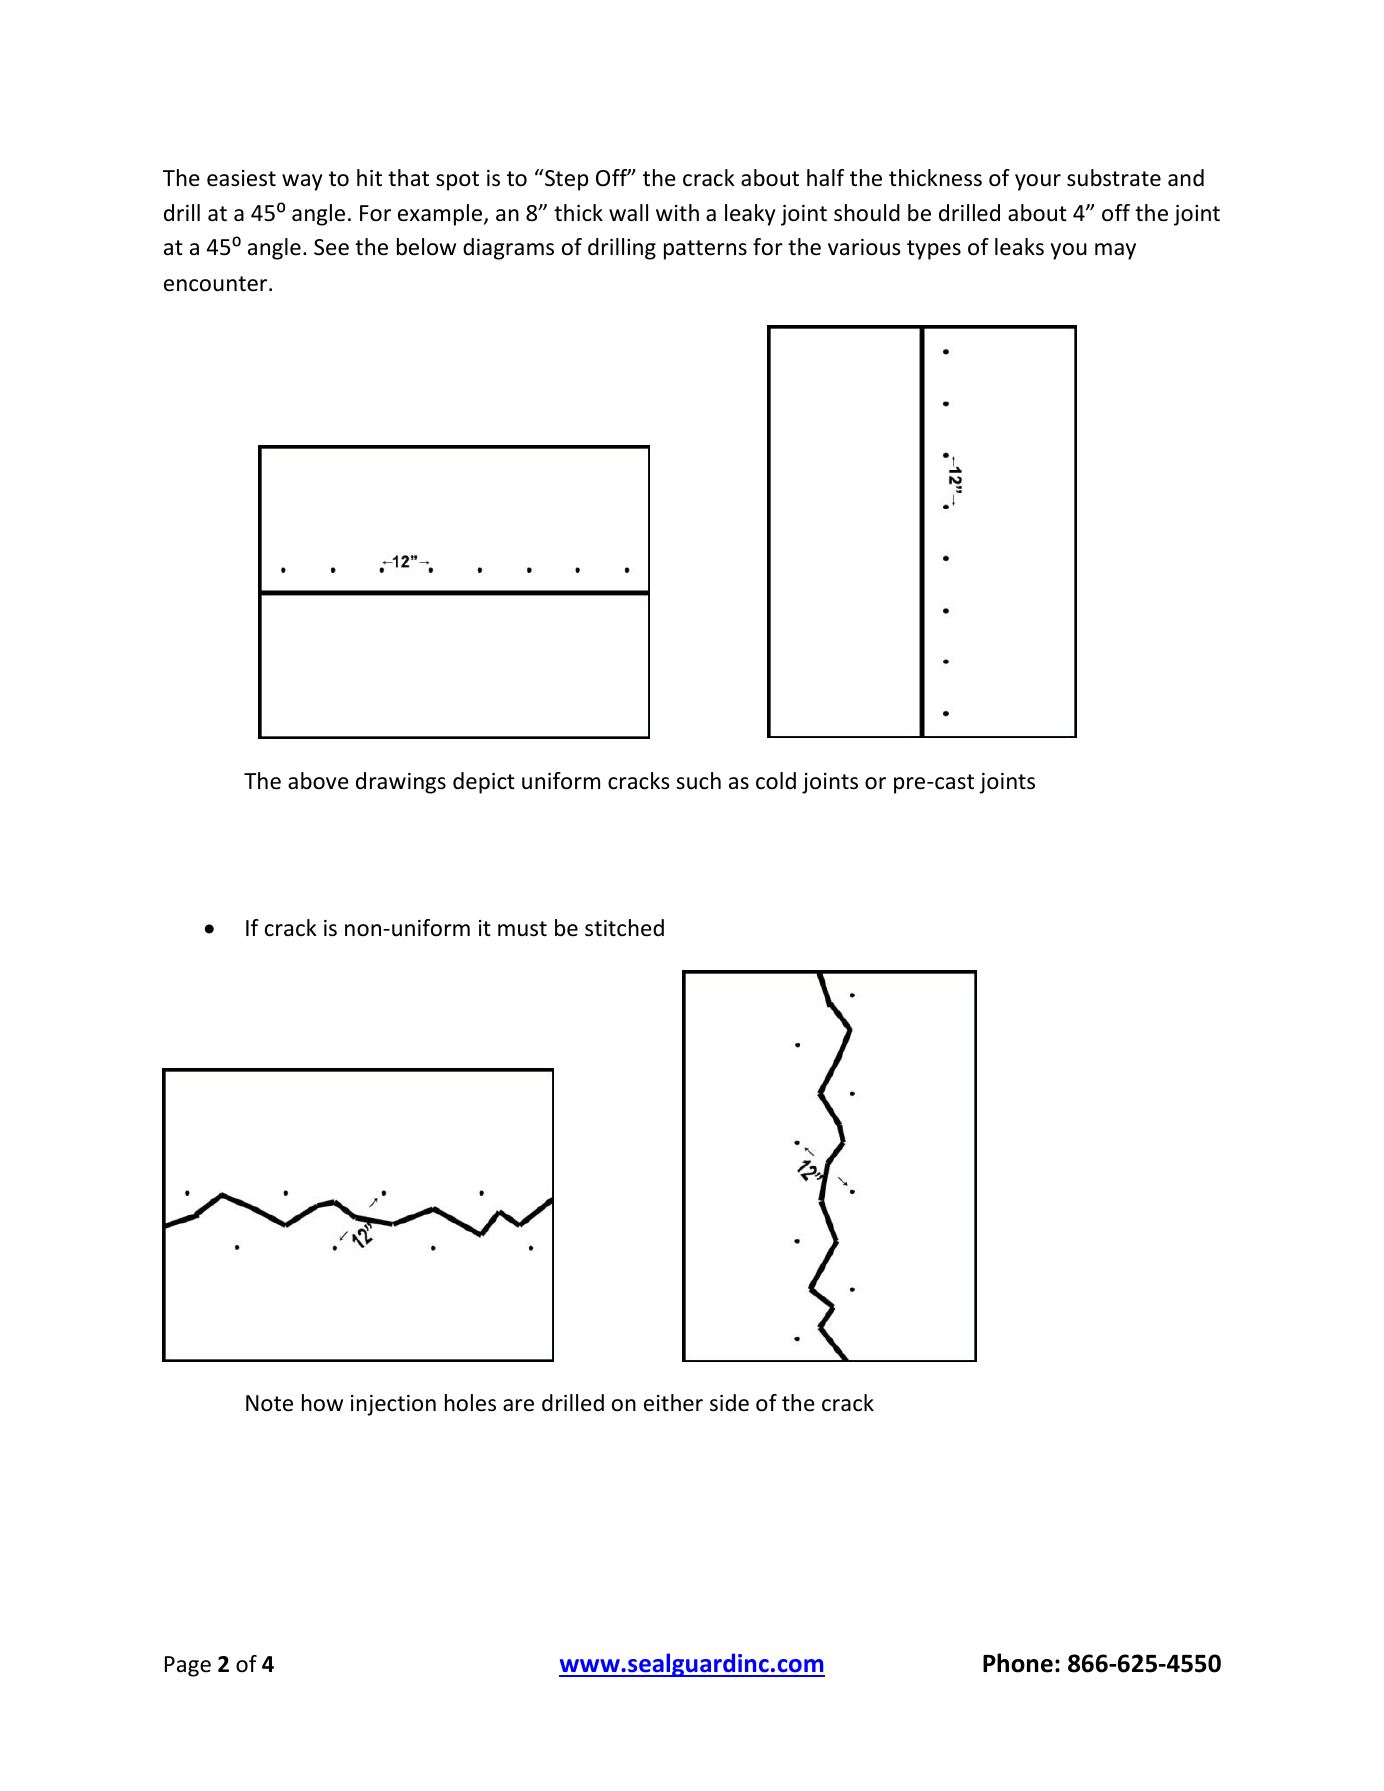 The height and width of the page is (1791, 1384). Describe the element at coordinates (1018, 1663) in the page. I see `Phone` at that location.
